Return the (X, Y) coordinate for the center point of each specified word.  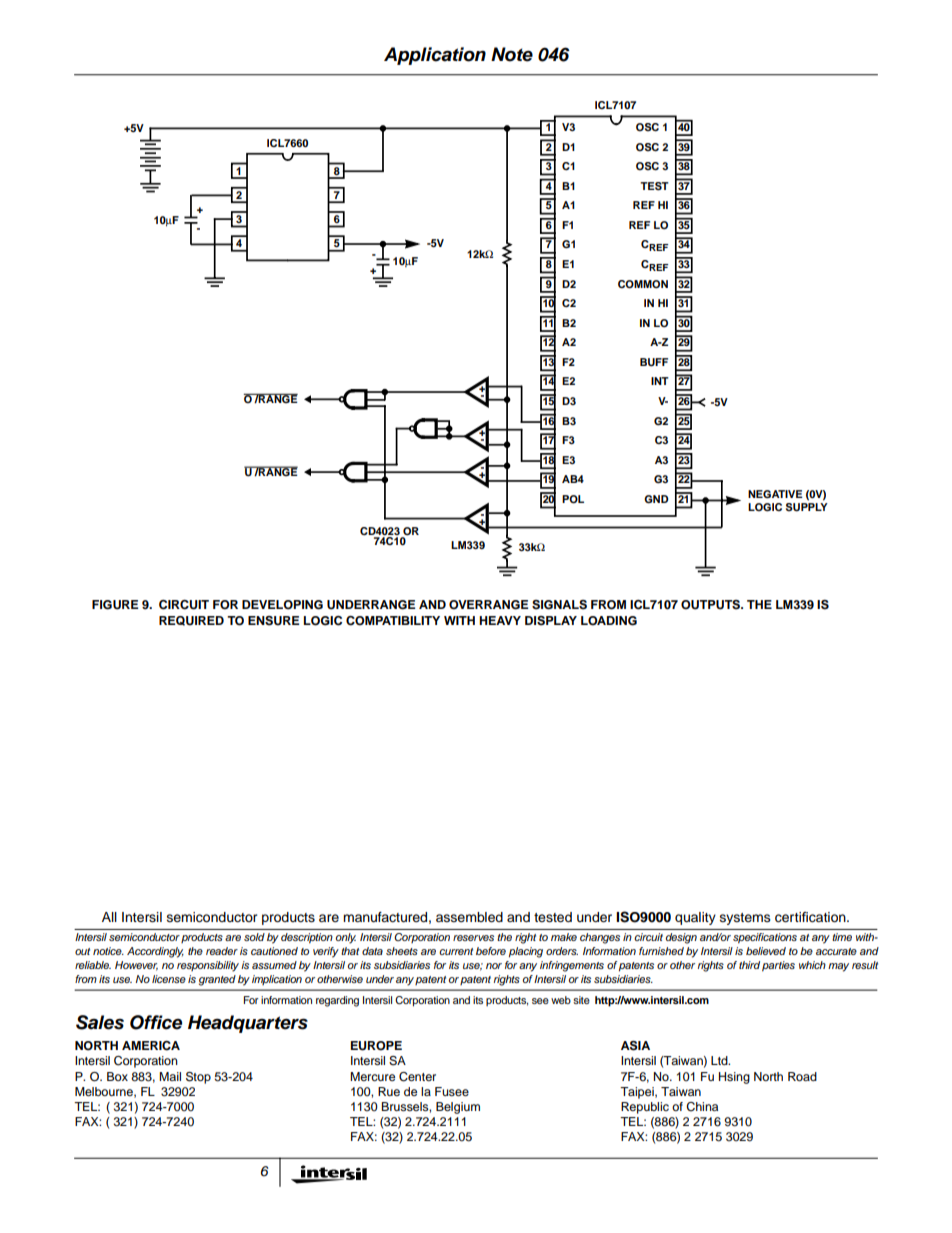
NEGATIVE (775, 494)
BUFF (654, 362)
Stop (198, 1078)
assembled (469, 917)
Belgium (458, 1108)
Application (435, 56)
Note (512, 54)
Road (802, 1076)
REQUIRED (191, 621)
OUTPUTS (712, 605)
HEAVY (500, 620)
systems (745, 919)
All (109, 917)
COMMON (643, 284)
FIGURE (115, 605)
